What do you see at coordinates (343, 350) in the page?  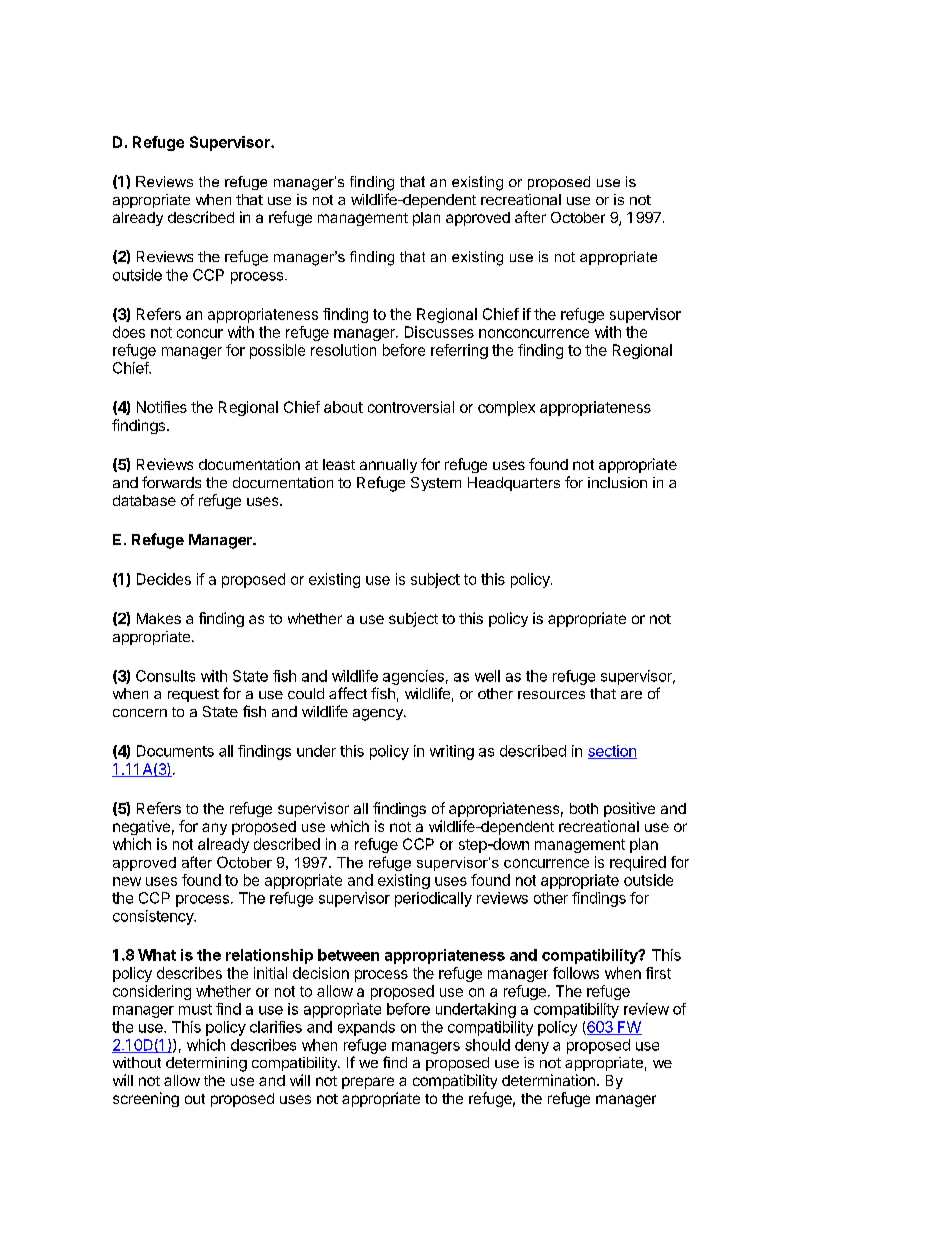 I see `resolution` at bounding box center [343, 350].
